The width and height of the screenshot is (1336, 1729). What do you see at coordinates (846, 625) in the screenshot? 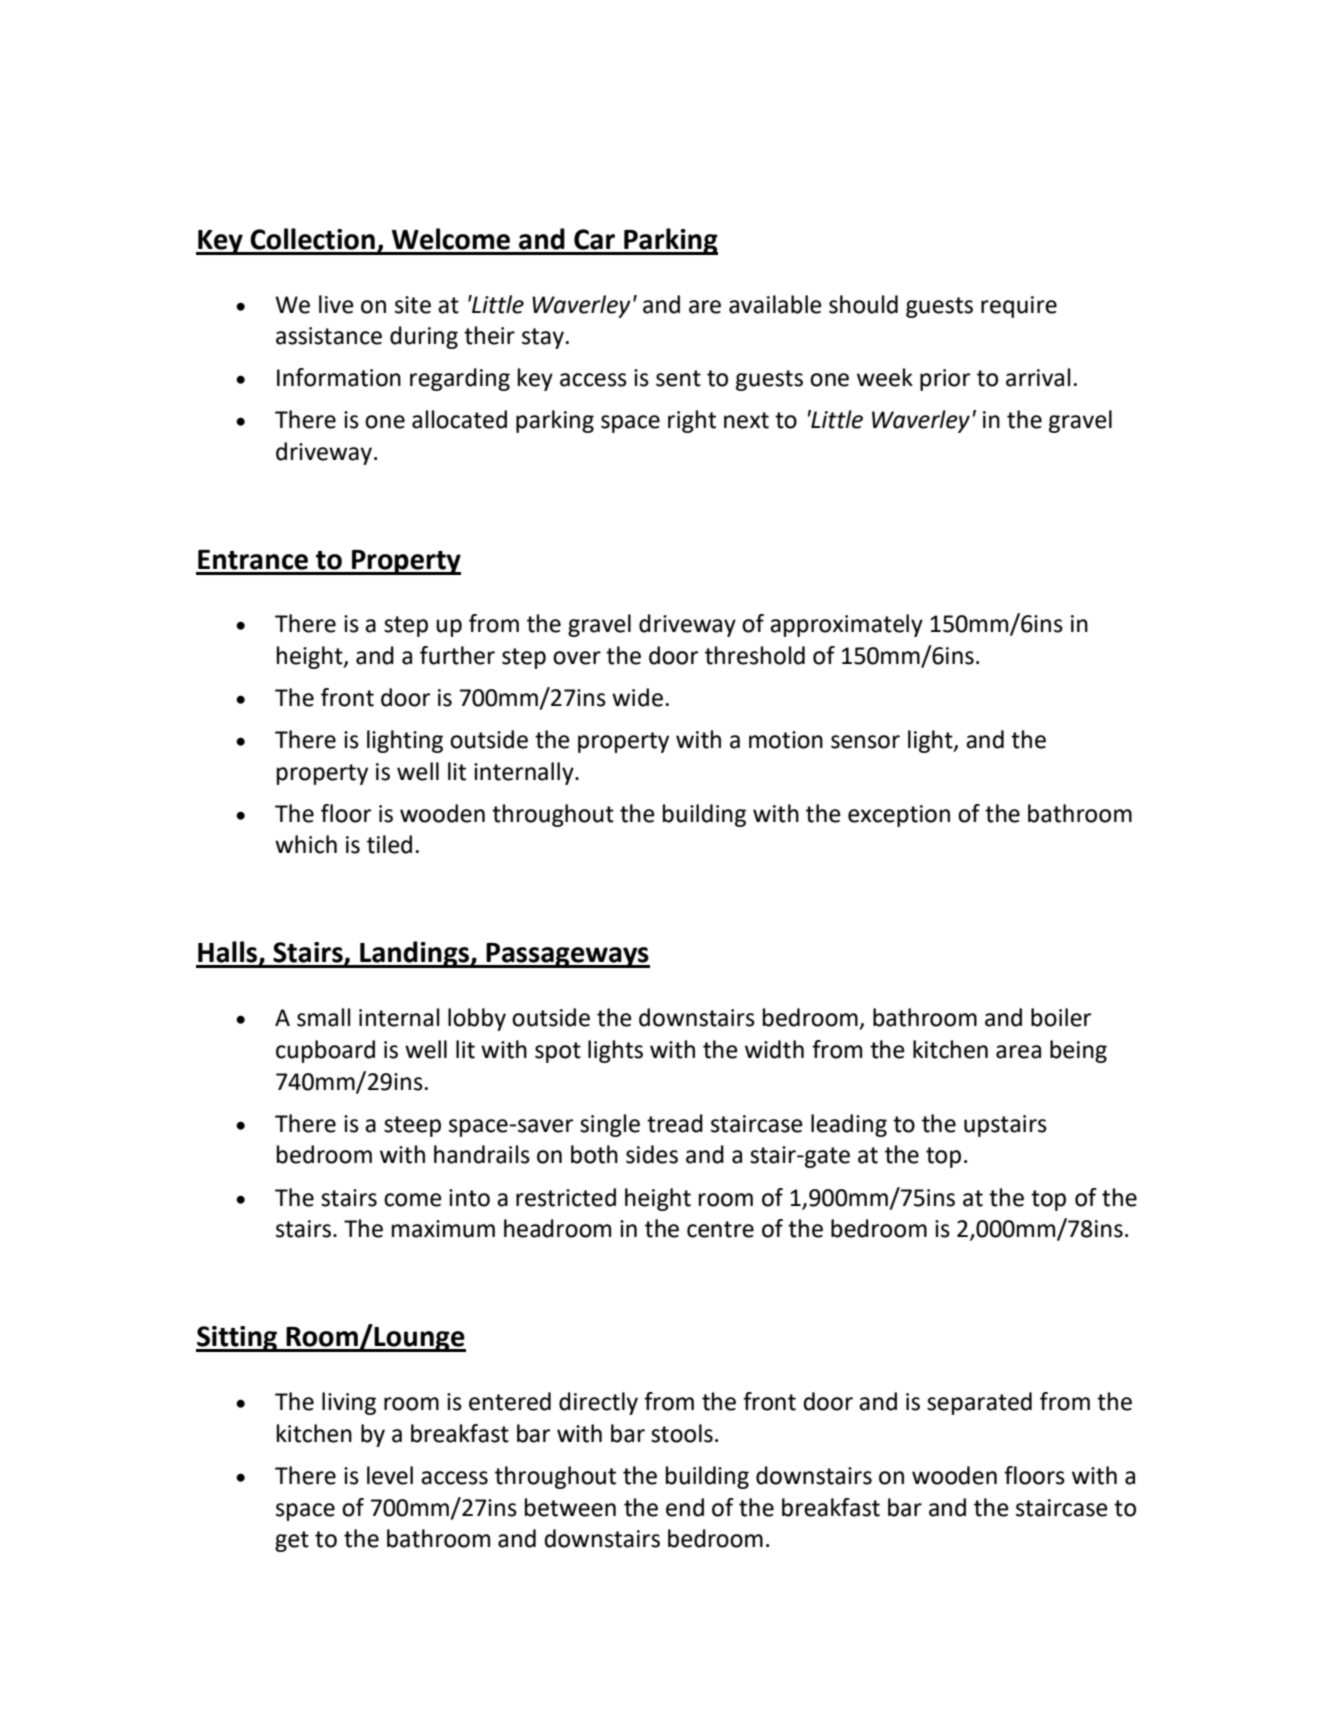
I see `approximately` at bounding box center [846, 625].
